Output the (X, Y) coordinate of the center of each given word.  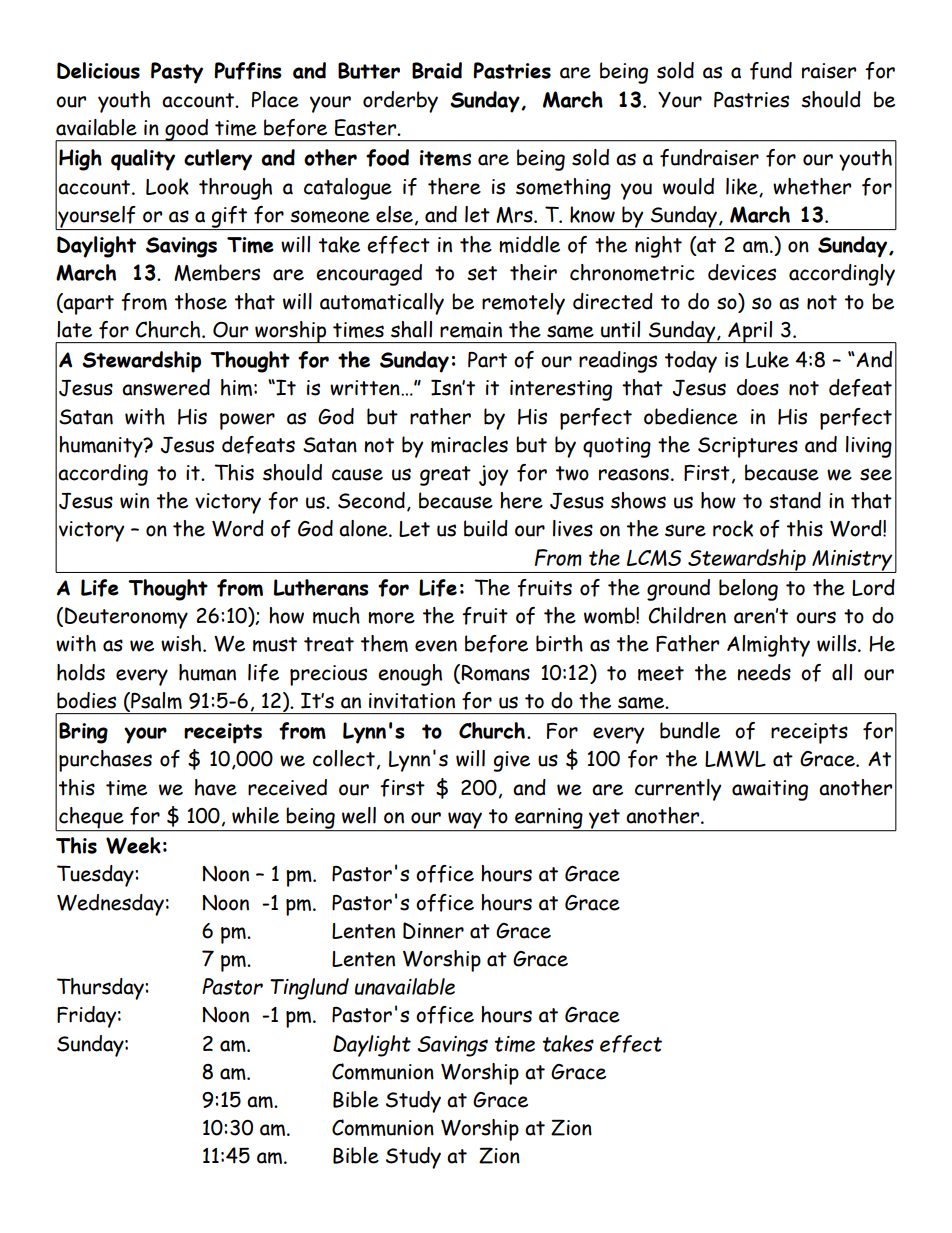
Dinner (433, 930)
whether (812, 186)
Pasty (177, 73)
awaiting (770, 790)
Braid (437, 70)
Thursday (101, 989)
